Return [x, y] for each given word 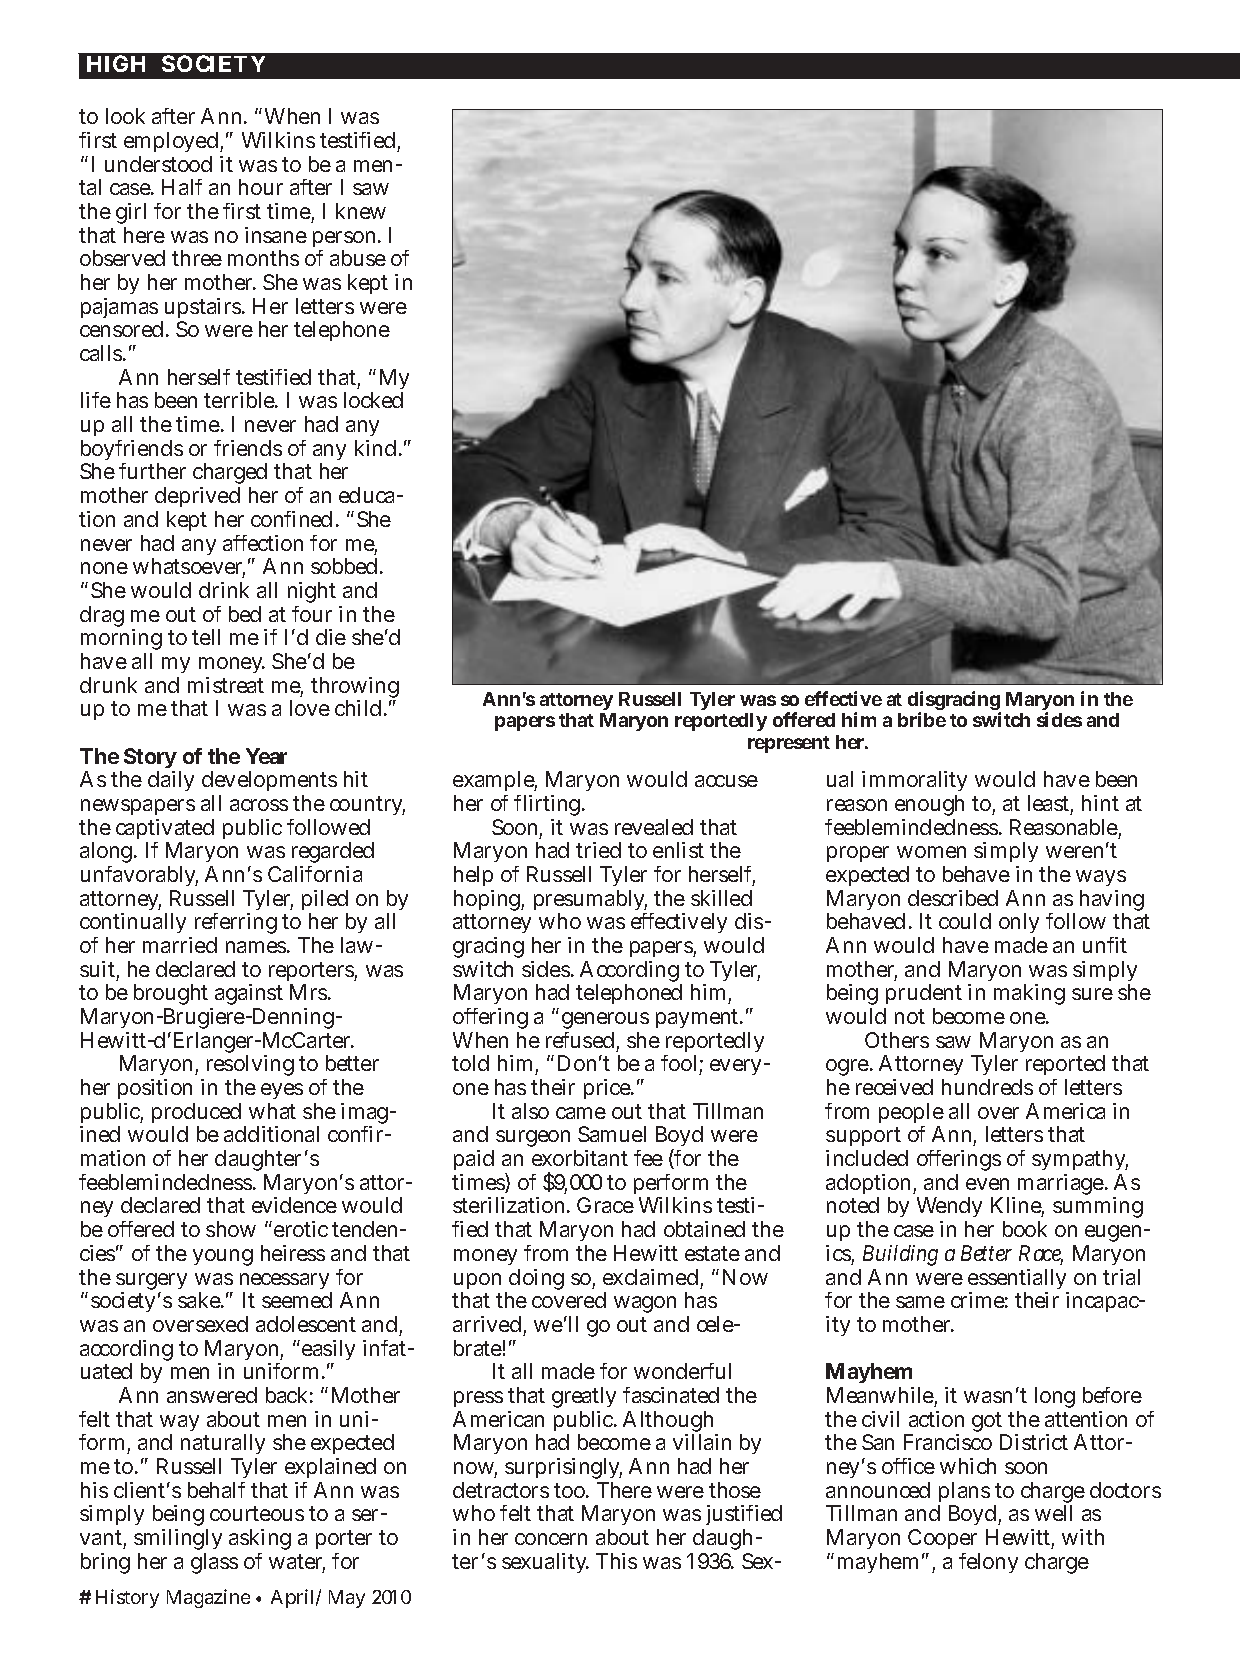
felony [988, 1563]
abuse [358, 258]
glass [214, 1563]
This [616, 1561]
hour [261, 187]
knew [361, 211]
